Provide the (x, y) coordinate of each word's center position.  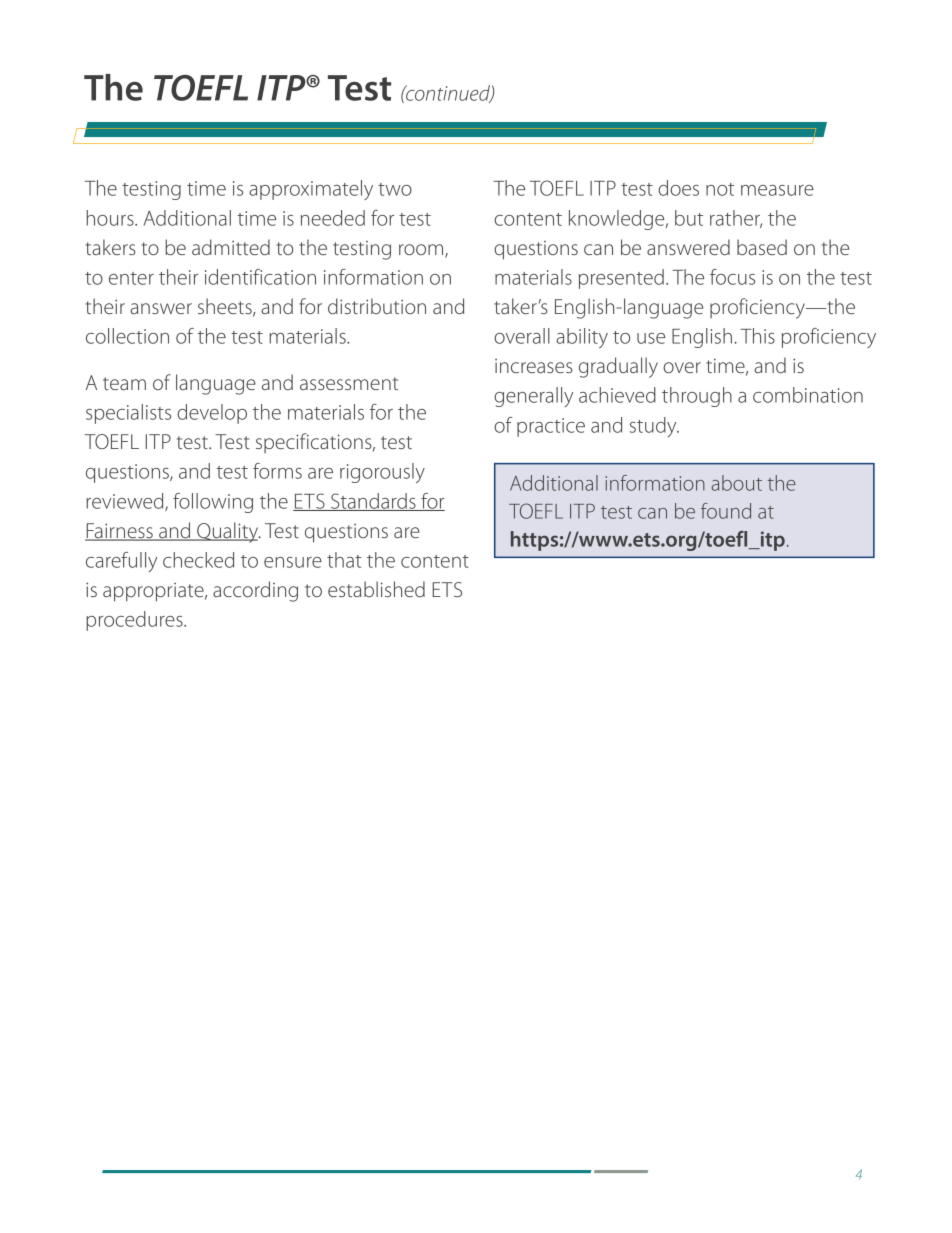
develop (212, 414)
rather (736, 219)
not (720, 189)
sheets (226, 307)
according (255, 591)
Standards (373, 502)
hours (111, 218)
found (726, 511)
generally (533, 397)
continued (448, 94)
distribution (377, 306)
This (758, 336)
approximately (311, 190)
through (697, 397)
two (395, 189)
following (213, 503)
